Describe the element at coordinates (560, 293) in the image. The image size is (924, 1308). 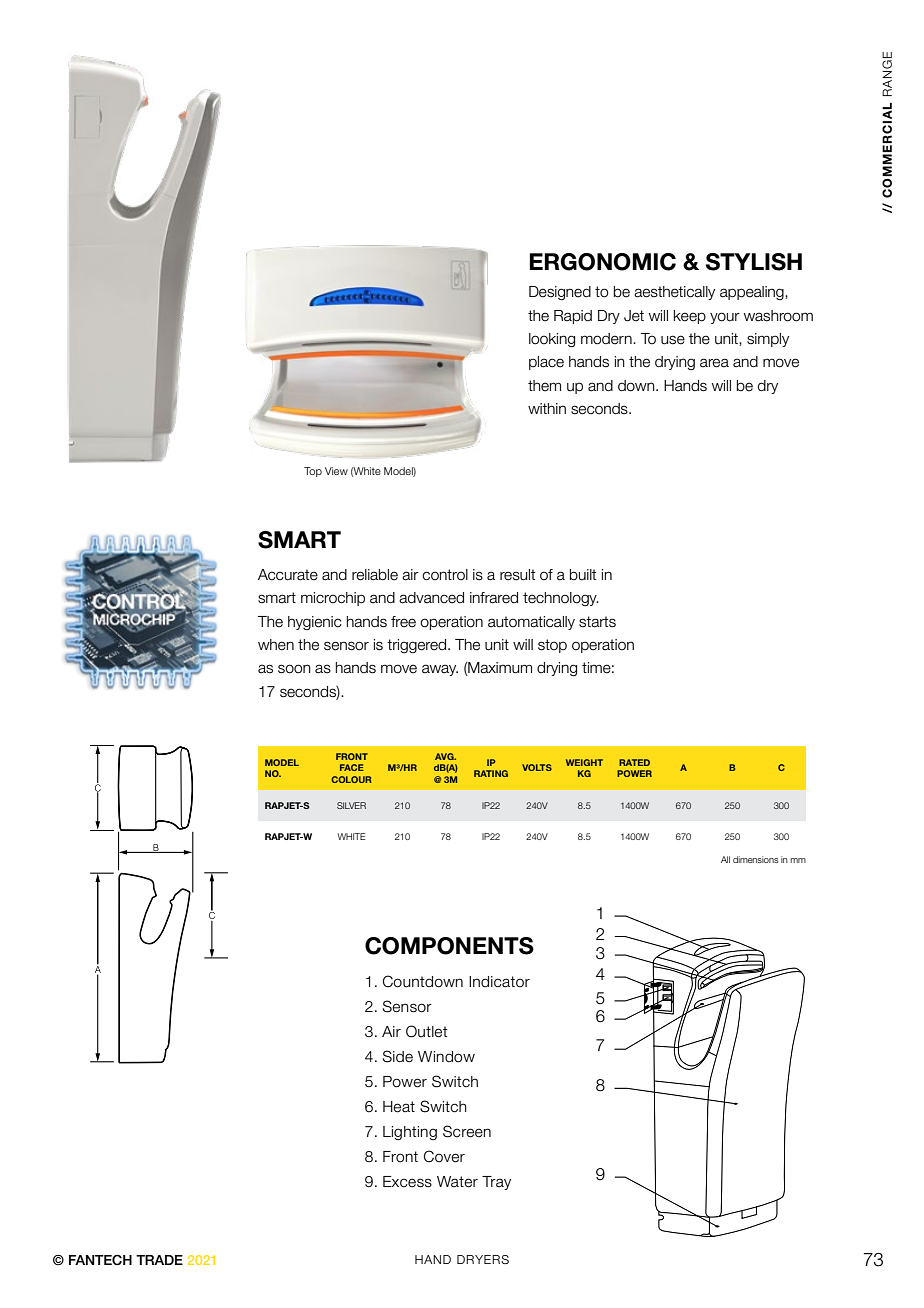
I see `Designed` at that location.
